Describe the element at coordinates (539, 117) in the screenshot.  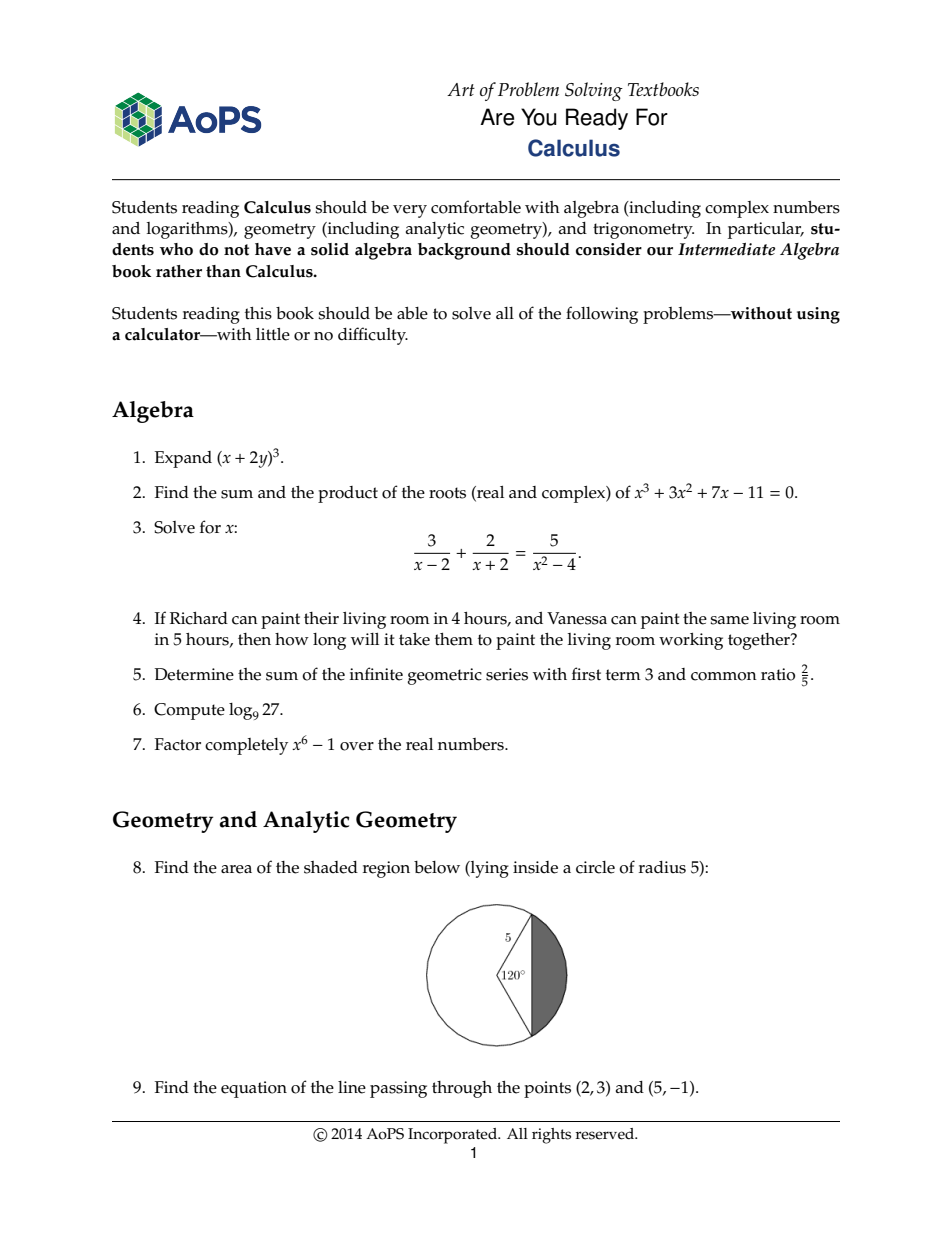
I see `You` at that location.
